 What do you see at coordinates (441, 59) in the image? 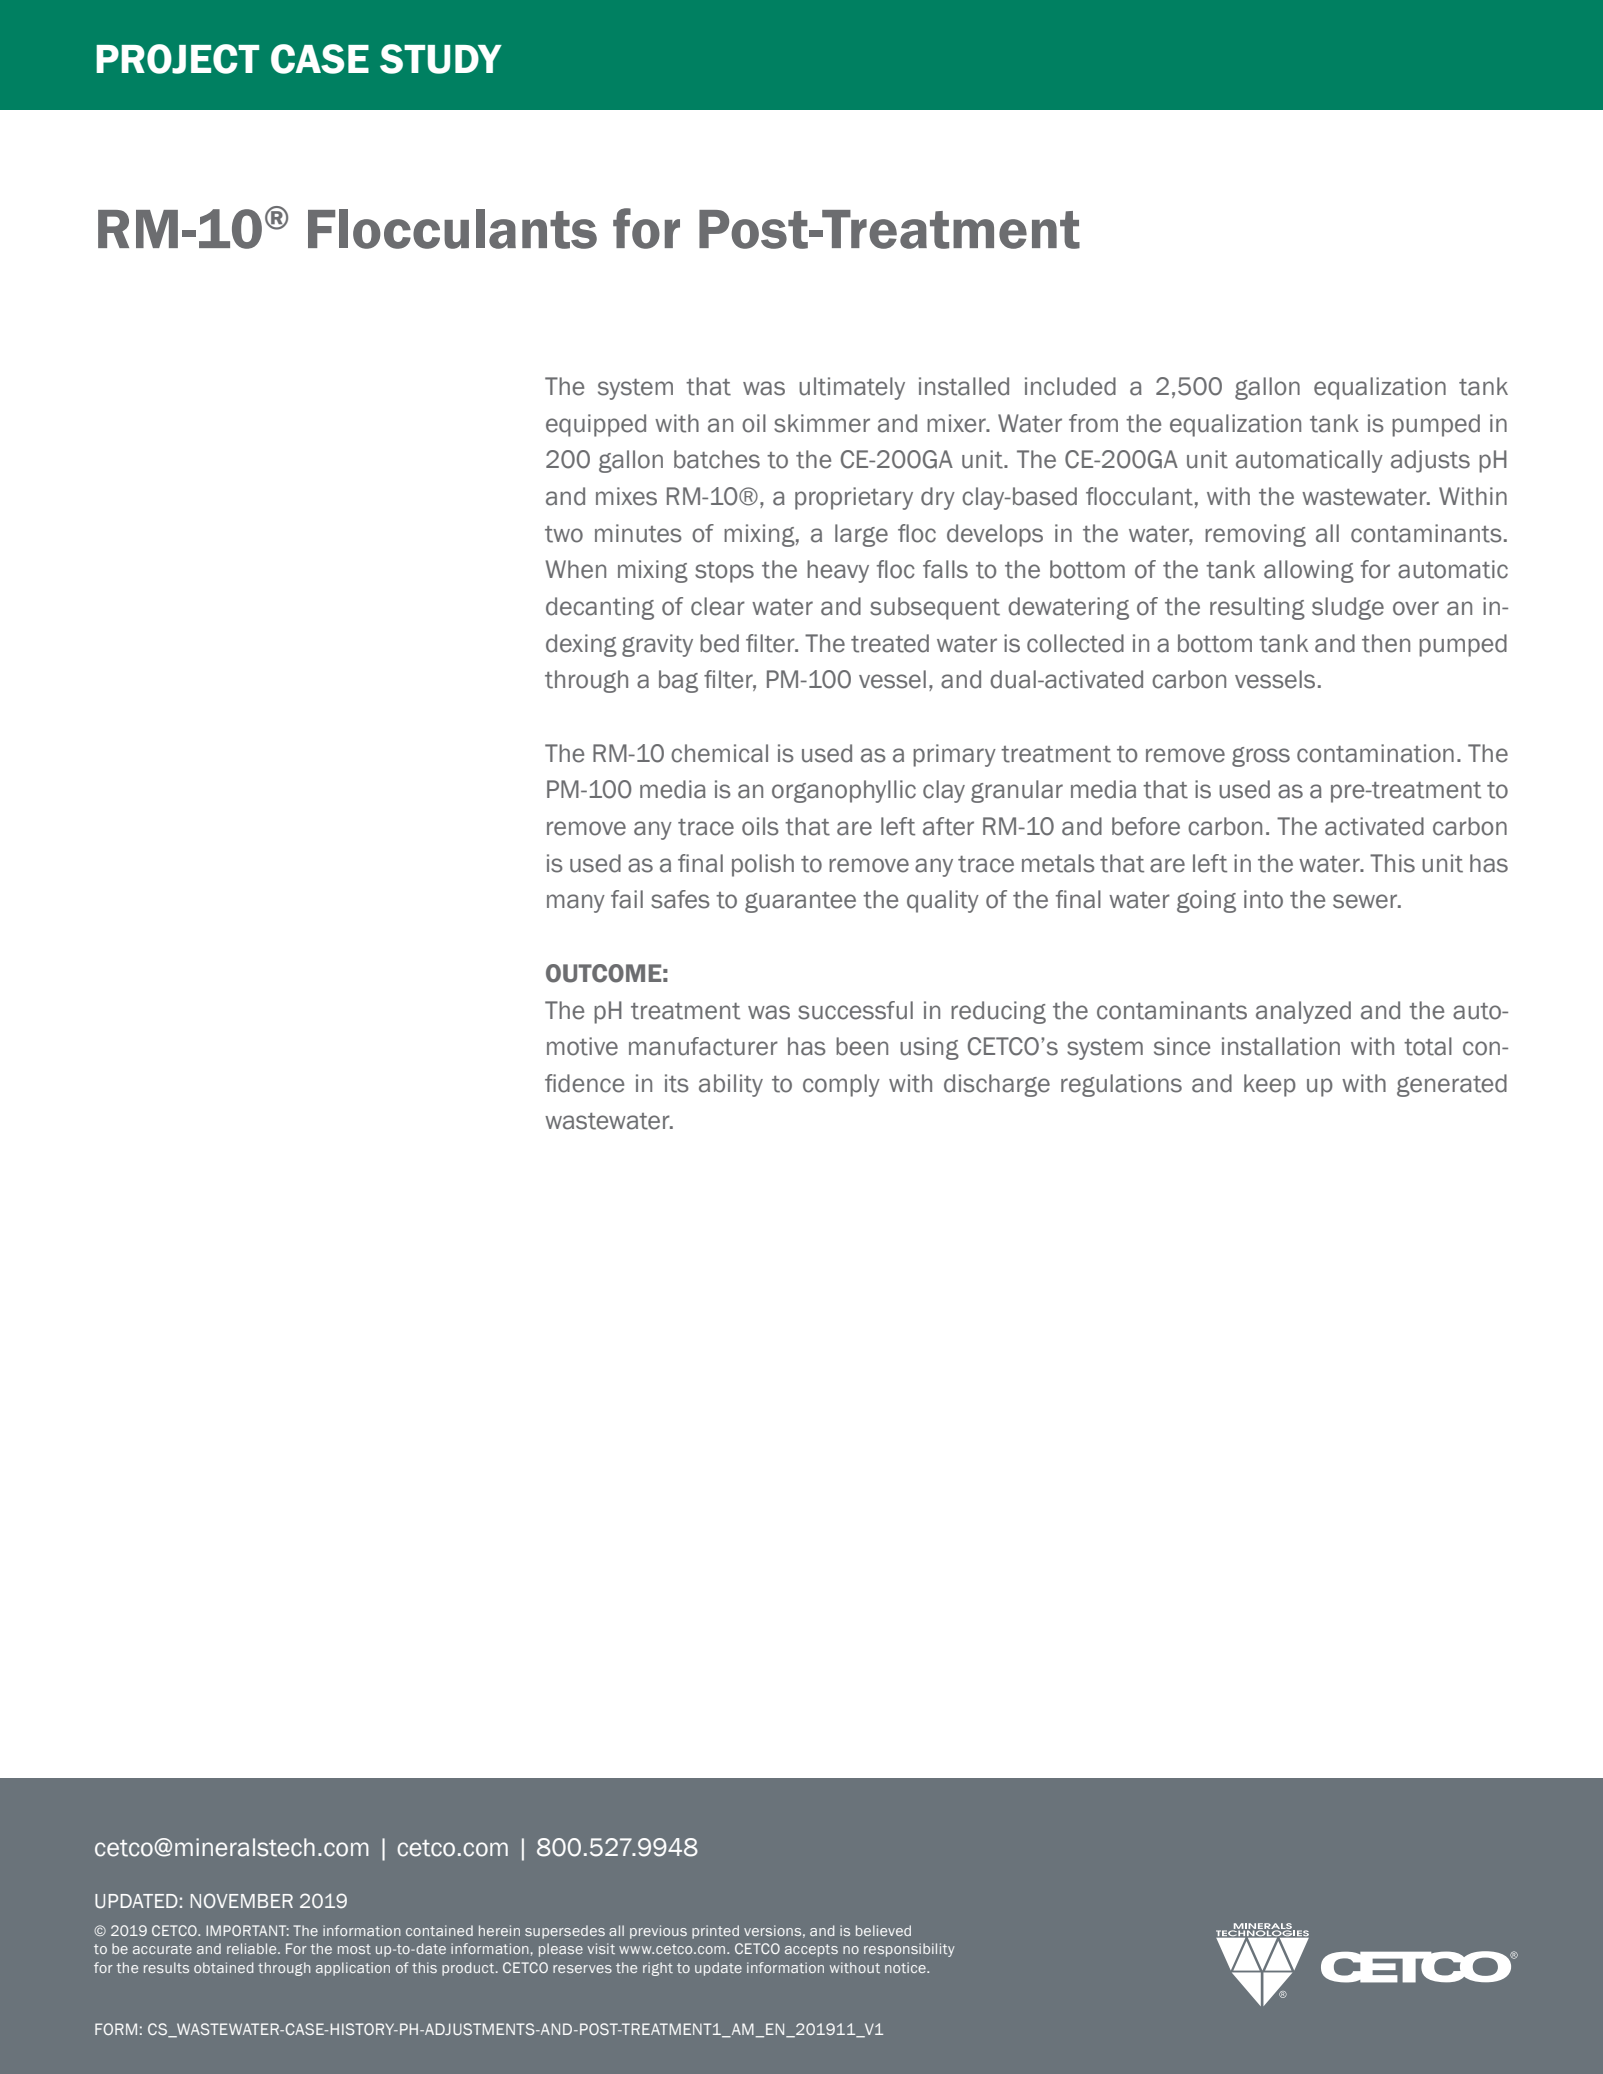
I see `STUDY` at bounding box center [441, 59].
